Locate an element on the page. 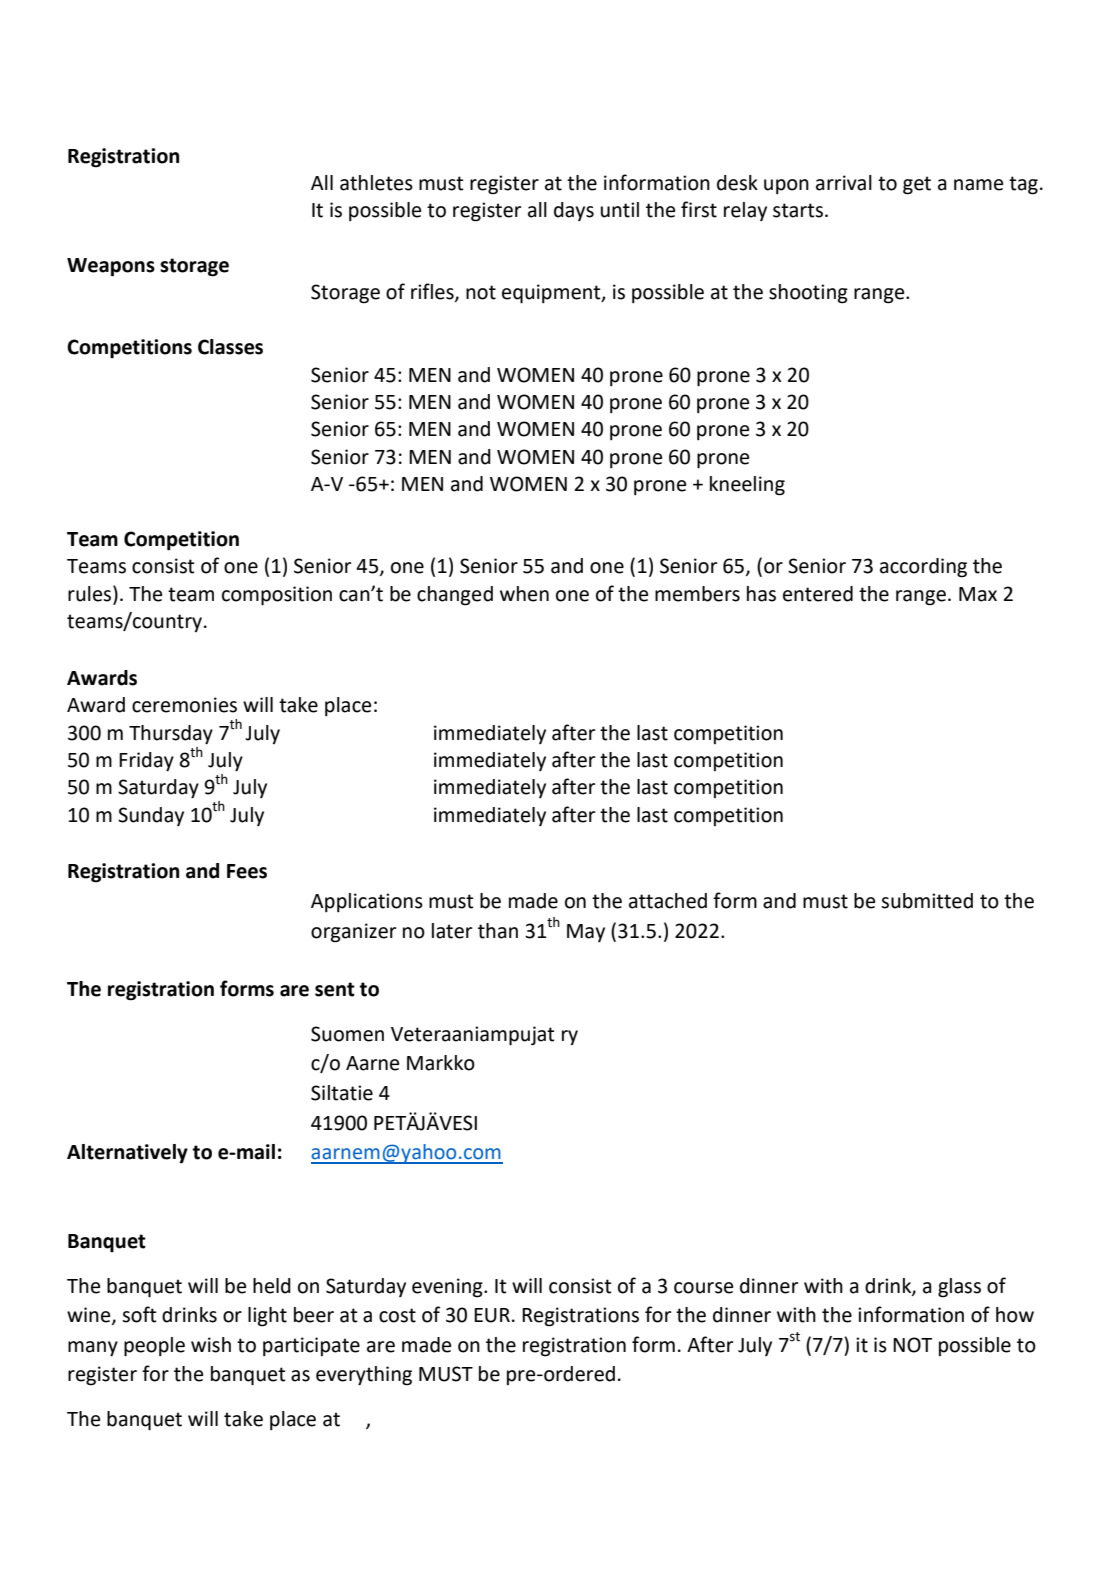 Image resolution: width=1112 pixels, height=1573 pixels. according is located at coordinates (923, 568).
